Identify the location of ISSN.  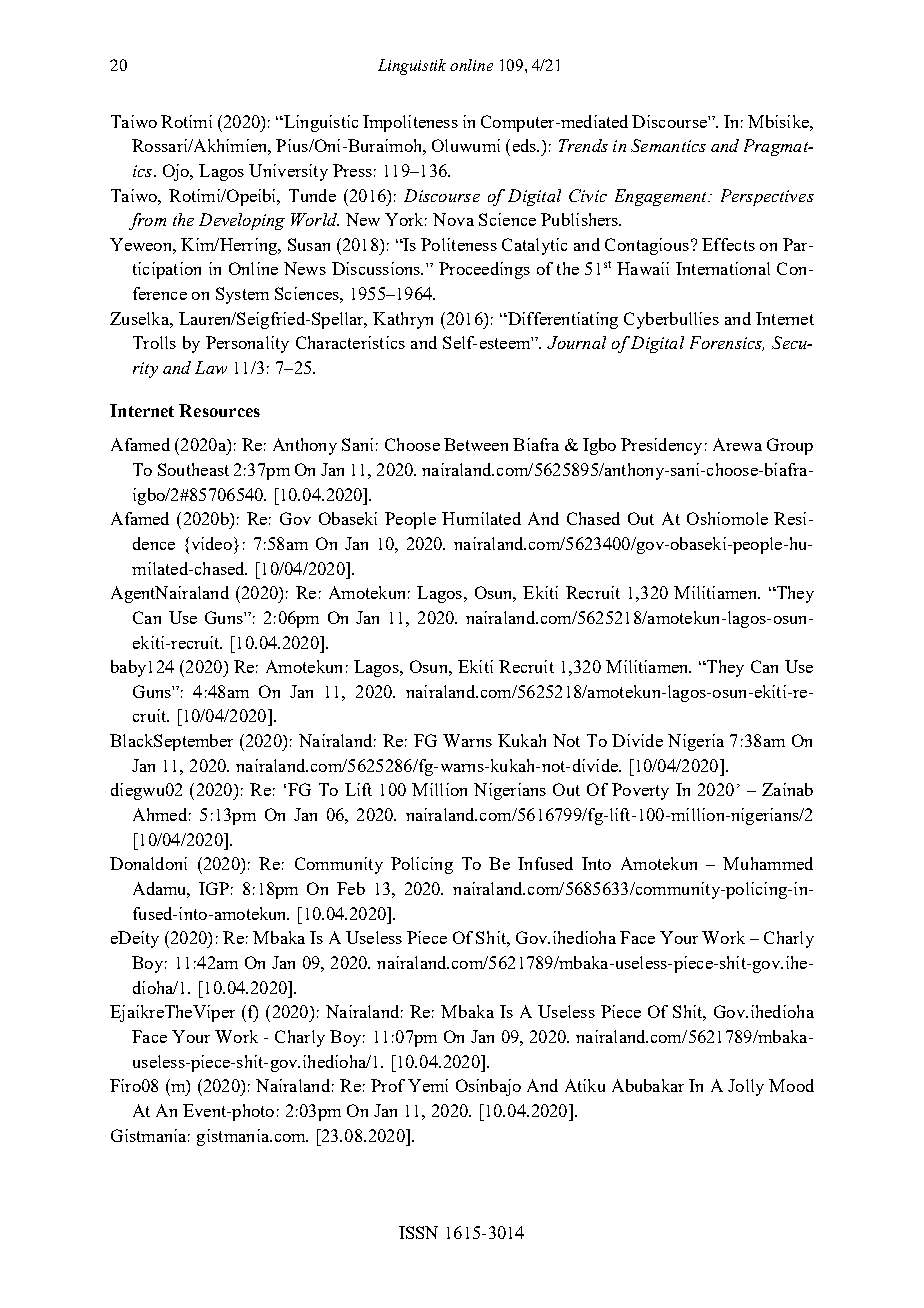
(418, 1232).
